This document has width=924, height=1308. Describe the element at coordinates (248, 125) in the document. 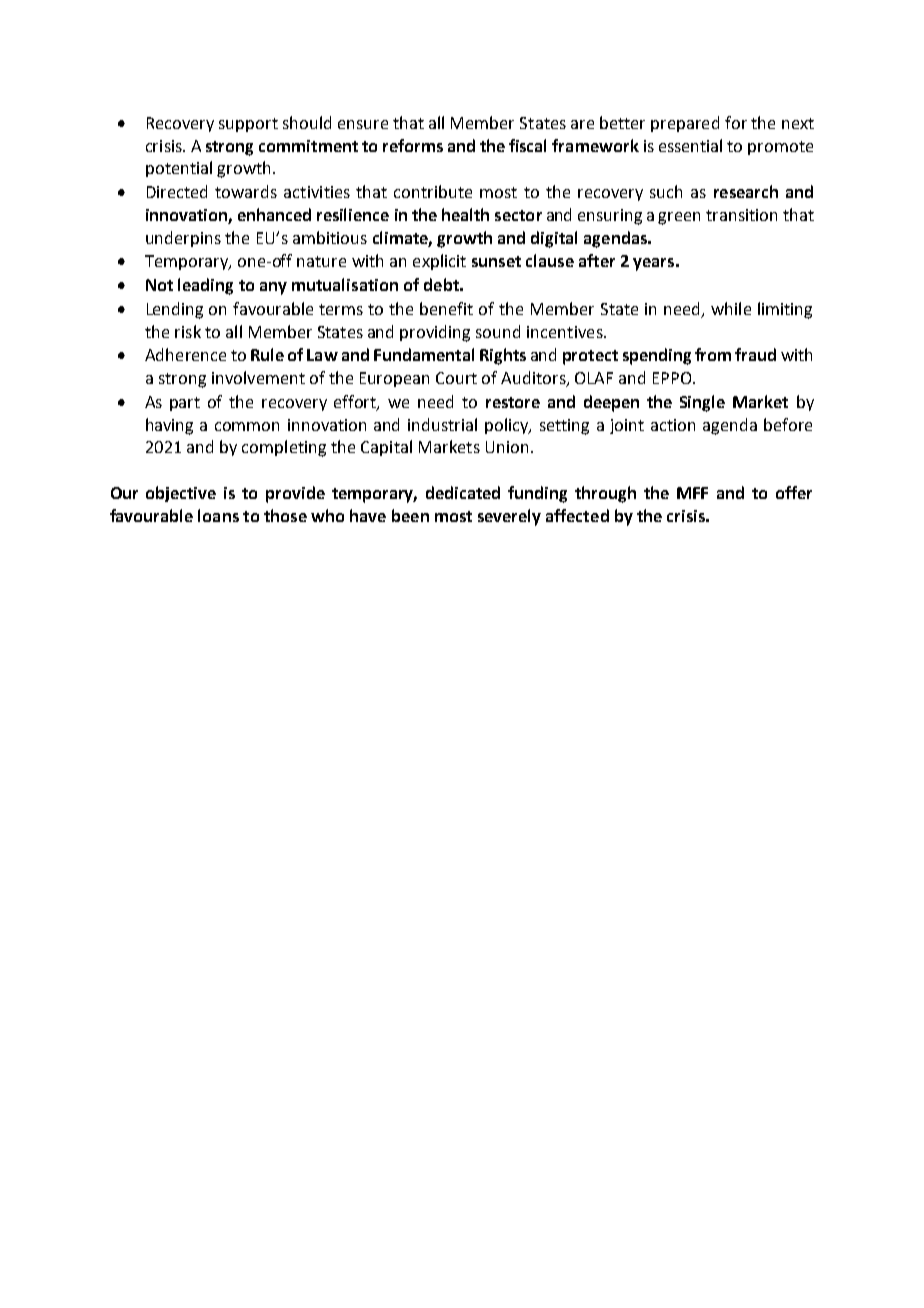

I see `support` at that location.
